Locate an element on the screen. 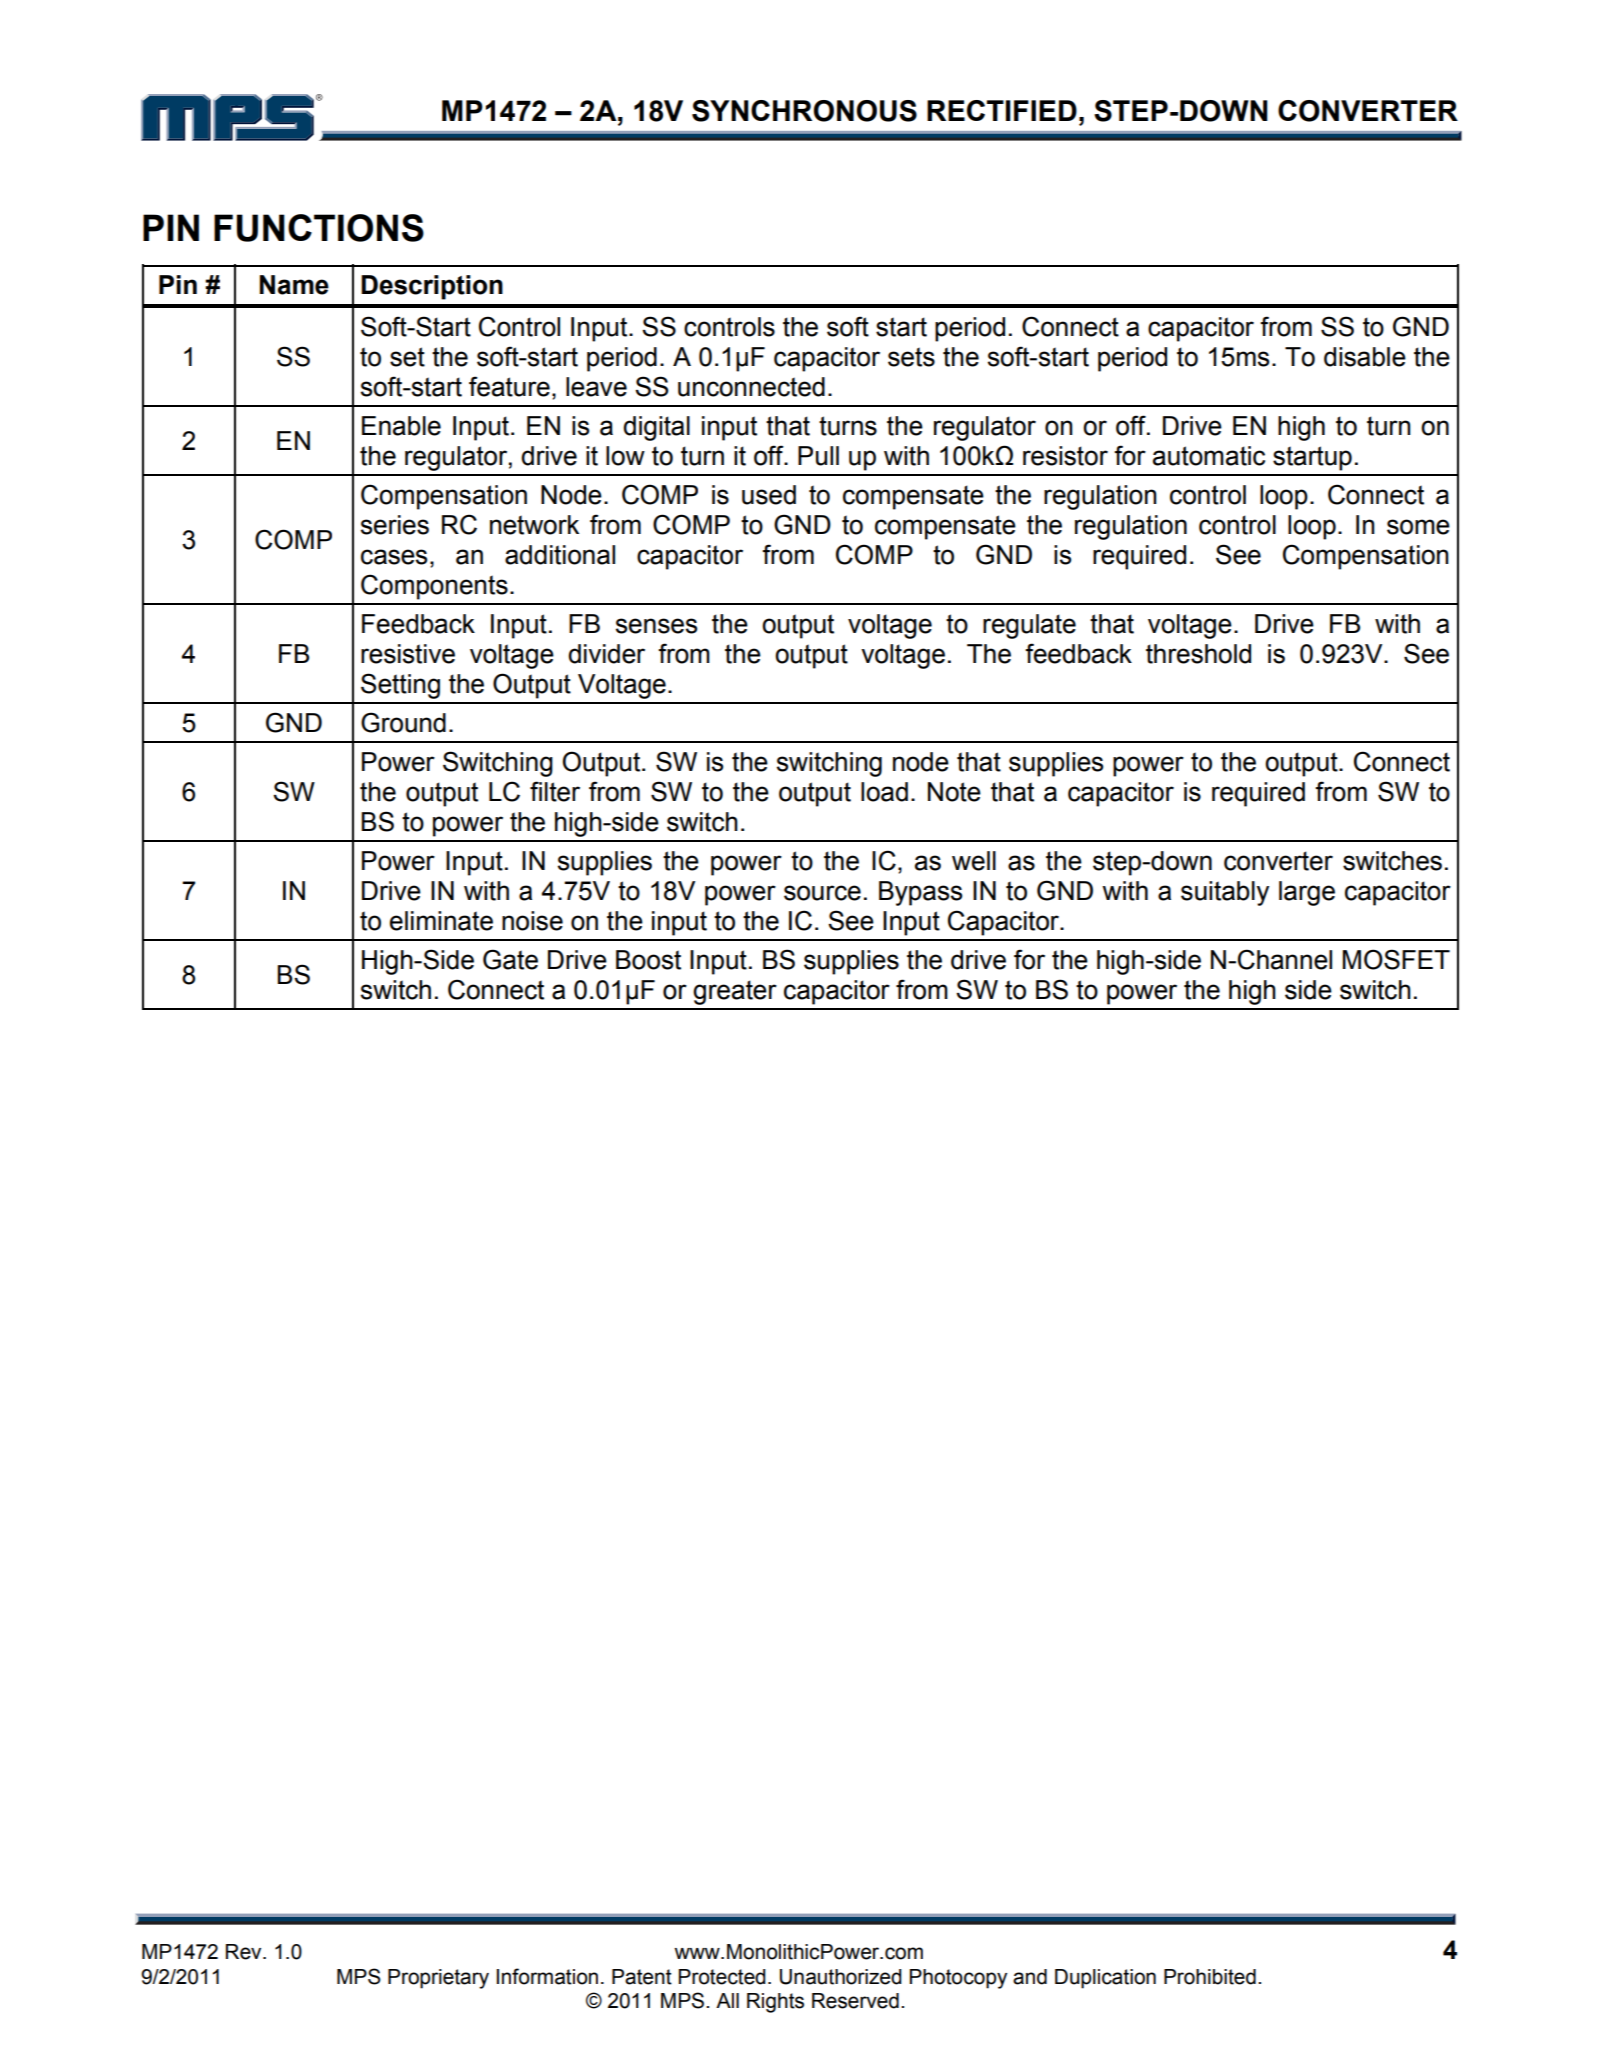 The image size is (1599, 2069). automatic is located at coordinates (1209, 456).
